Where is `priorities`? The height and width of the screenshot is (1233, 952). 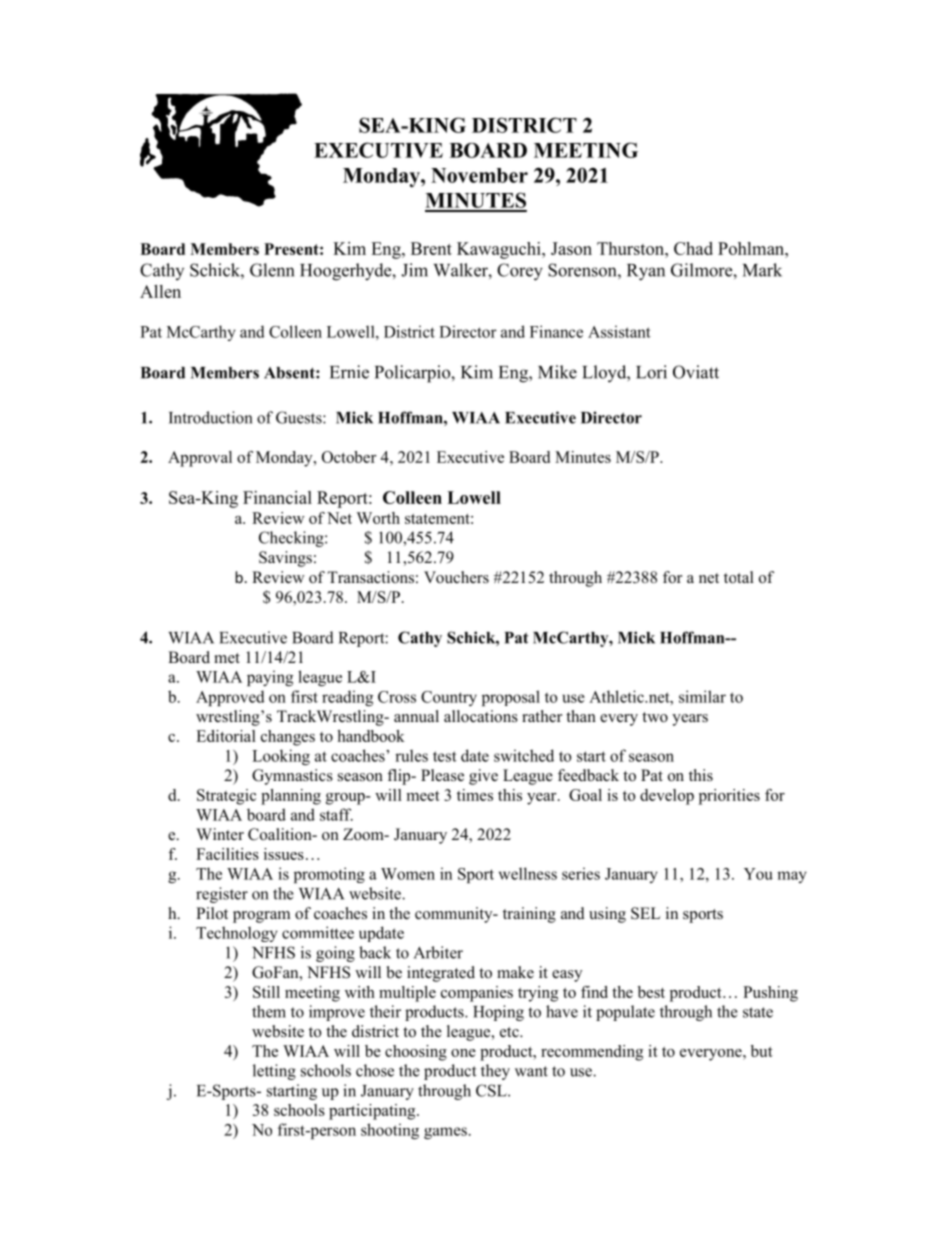
priorities is located at coordinates (729, 797).
